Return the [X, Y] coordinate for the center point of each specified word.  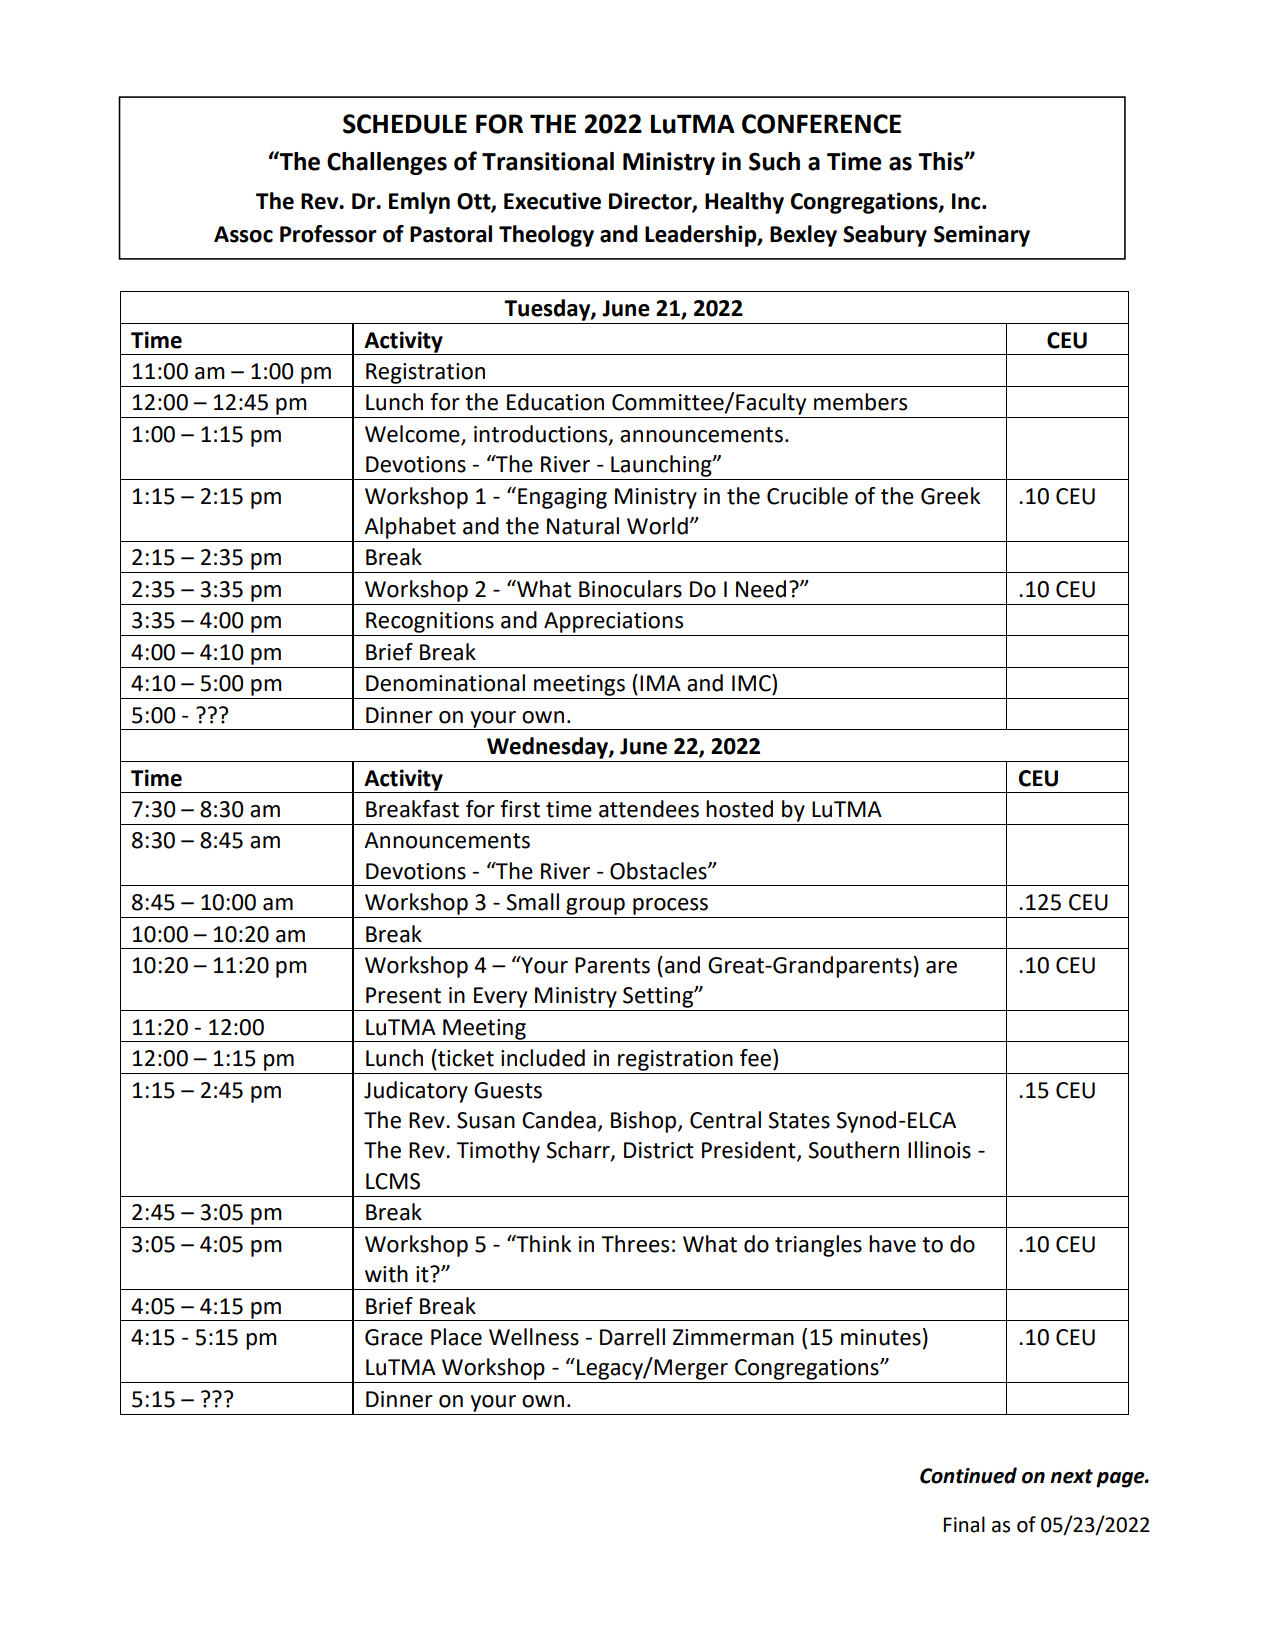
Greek [950, 496]
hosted [739, 809]
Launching [662, 466]
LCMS [393, 1181]
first [520, 809]
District [659, 1150]
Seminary [982, 236]
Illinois [939, 1150]
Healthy [744, 203]
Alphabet [410, 528]
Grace [394, 1337]
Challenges [387, 163]
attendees [649, 809]
